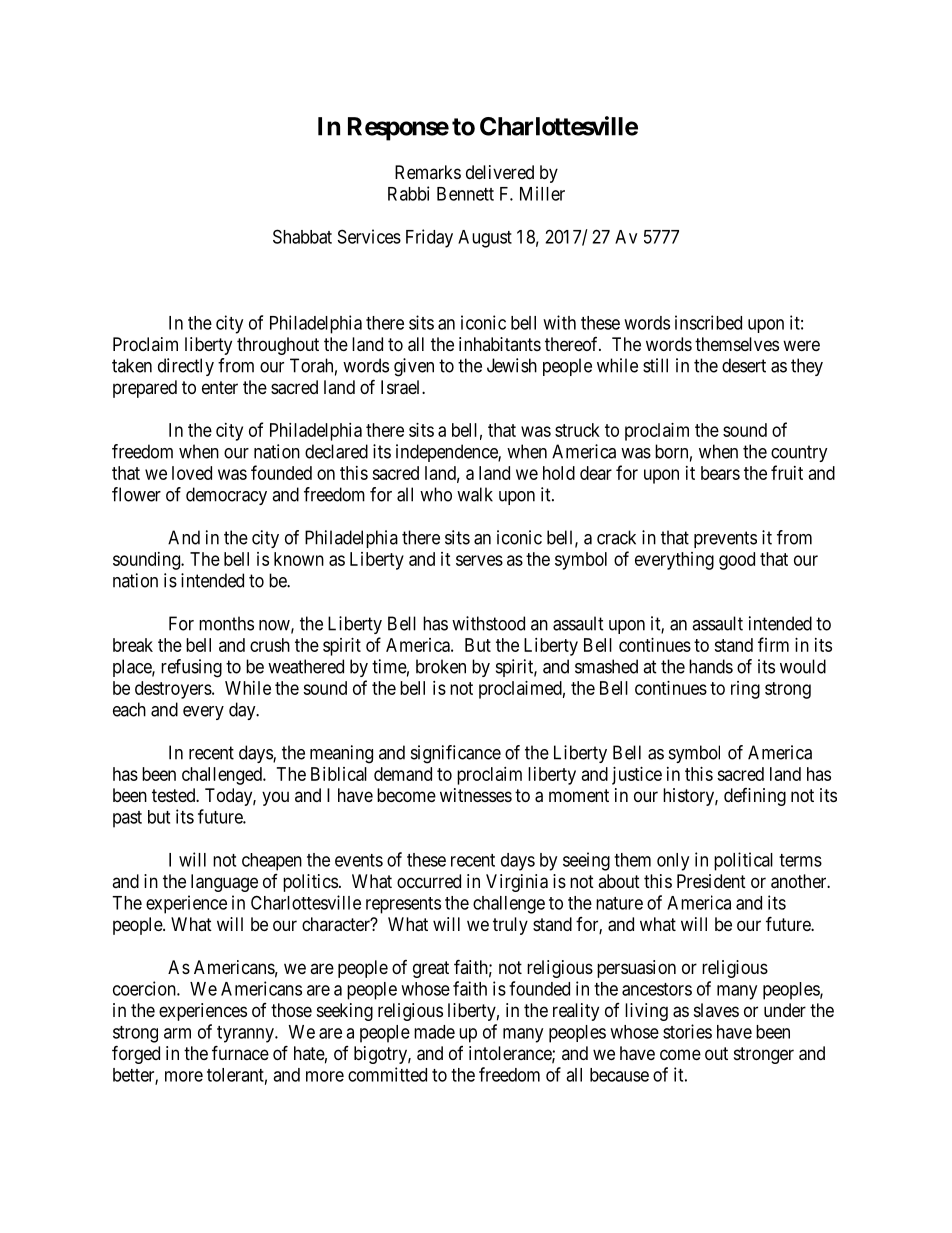 Image resolution: width=952 pixels, height=1233 pixels. I want to click on Shabbat, so click(302, 236).
